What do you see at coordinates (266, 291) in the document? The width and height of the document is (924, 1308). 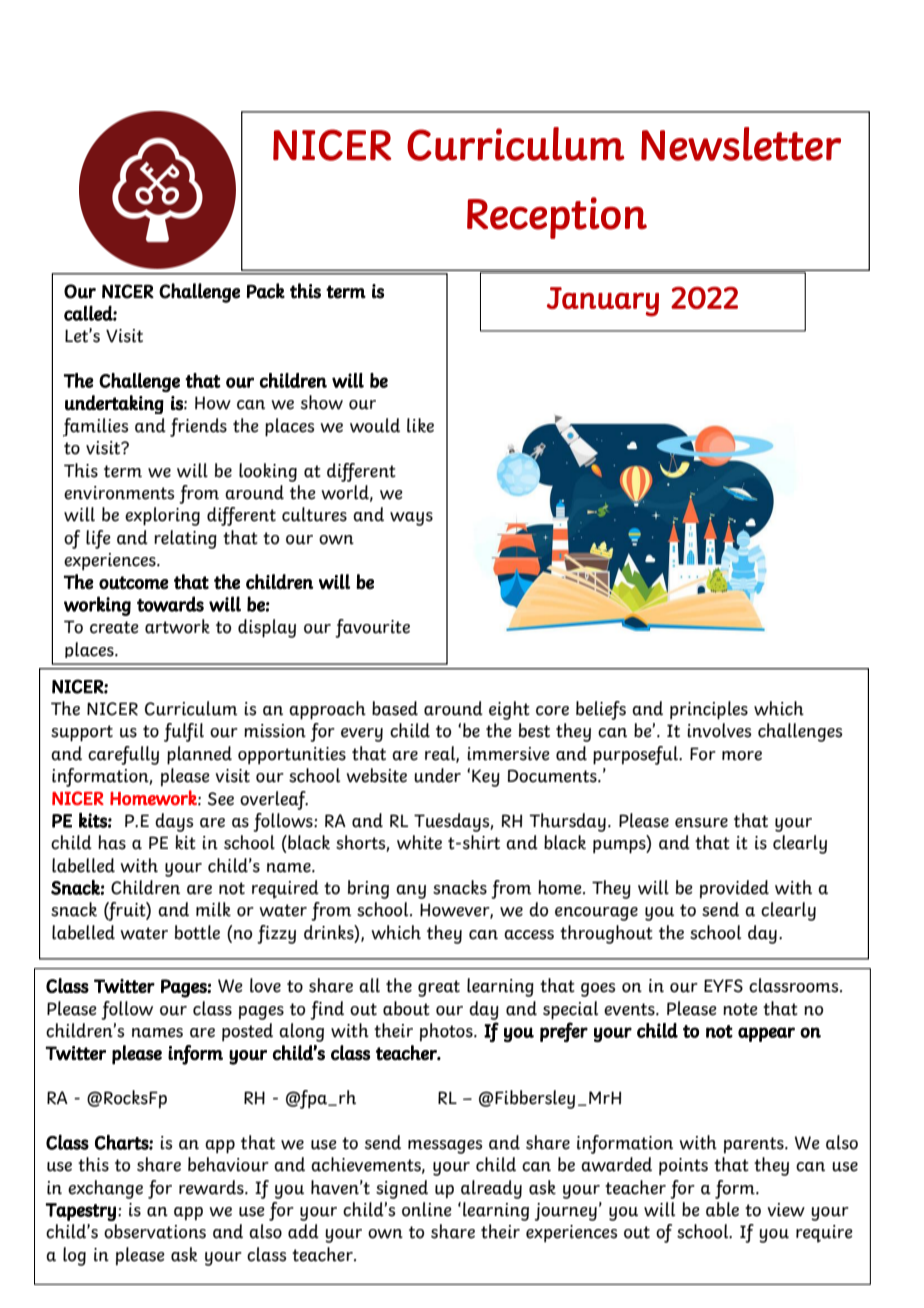 I see `Pack` at bounding box center [266, 291].
